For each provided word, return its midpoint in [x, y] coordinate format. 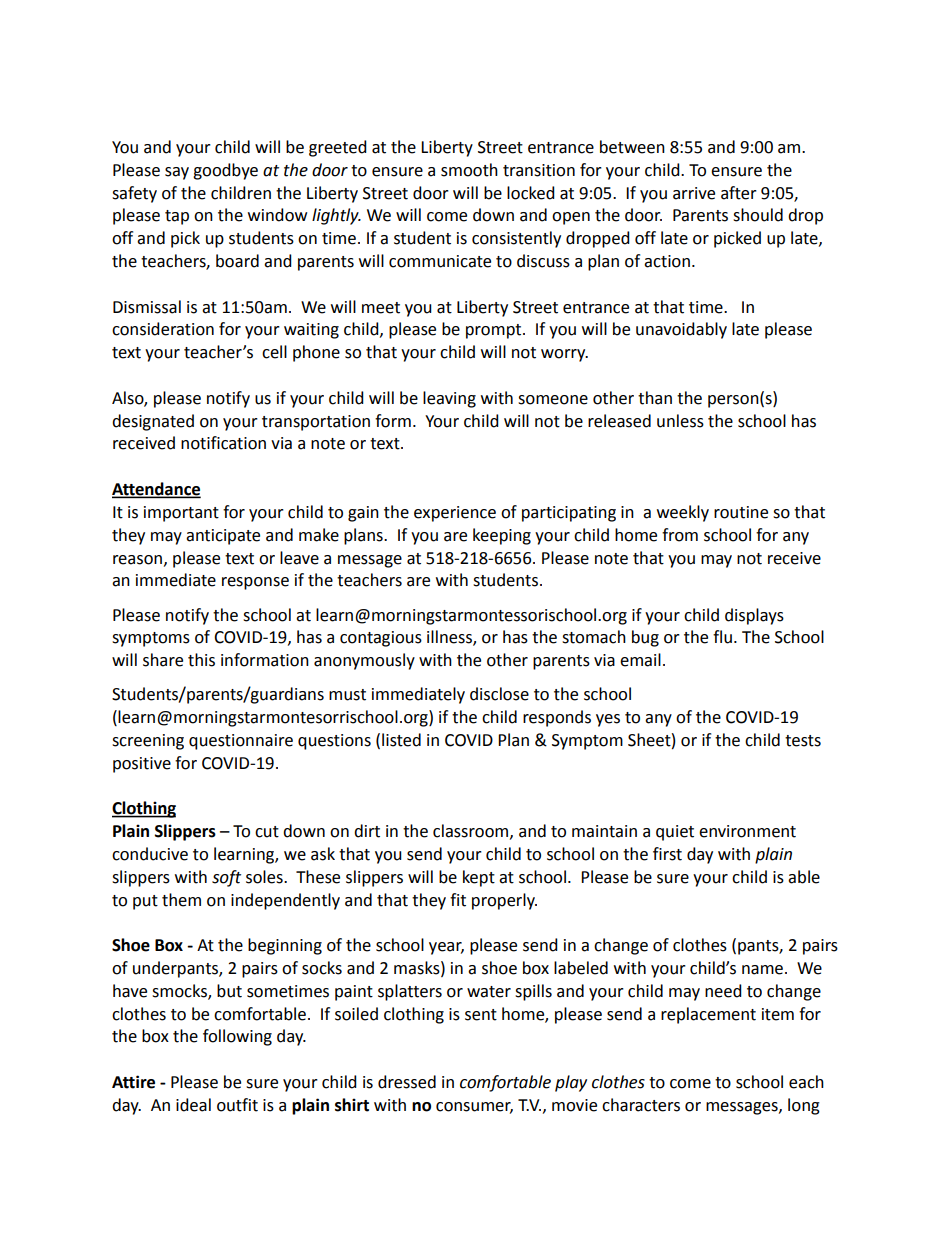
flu [722, 637]
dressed [407, 1082]
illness [450, 638]
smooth [469, 170]
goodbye [225, 171]
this [201, 660]
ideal [193, 1105]
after [739, 193]
